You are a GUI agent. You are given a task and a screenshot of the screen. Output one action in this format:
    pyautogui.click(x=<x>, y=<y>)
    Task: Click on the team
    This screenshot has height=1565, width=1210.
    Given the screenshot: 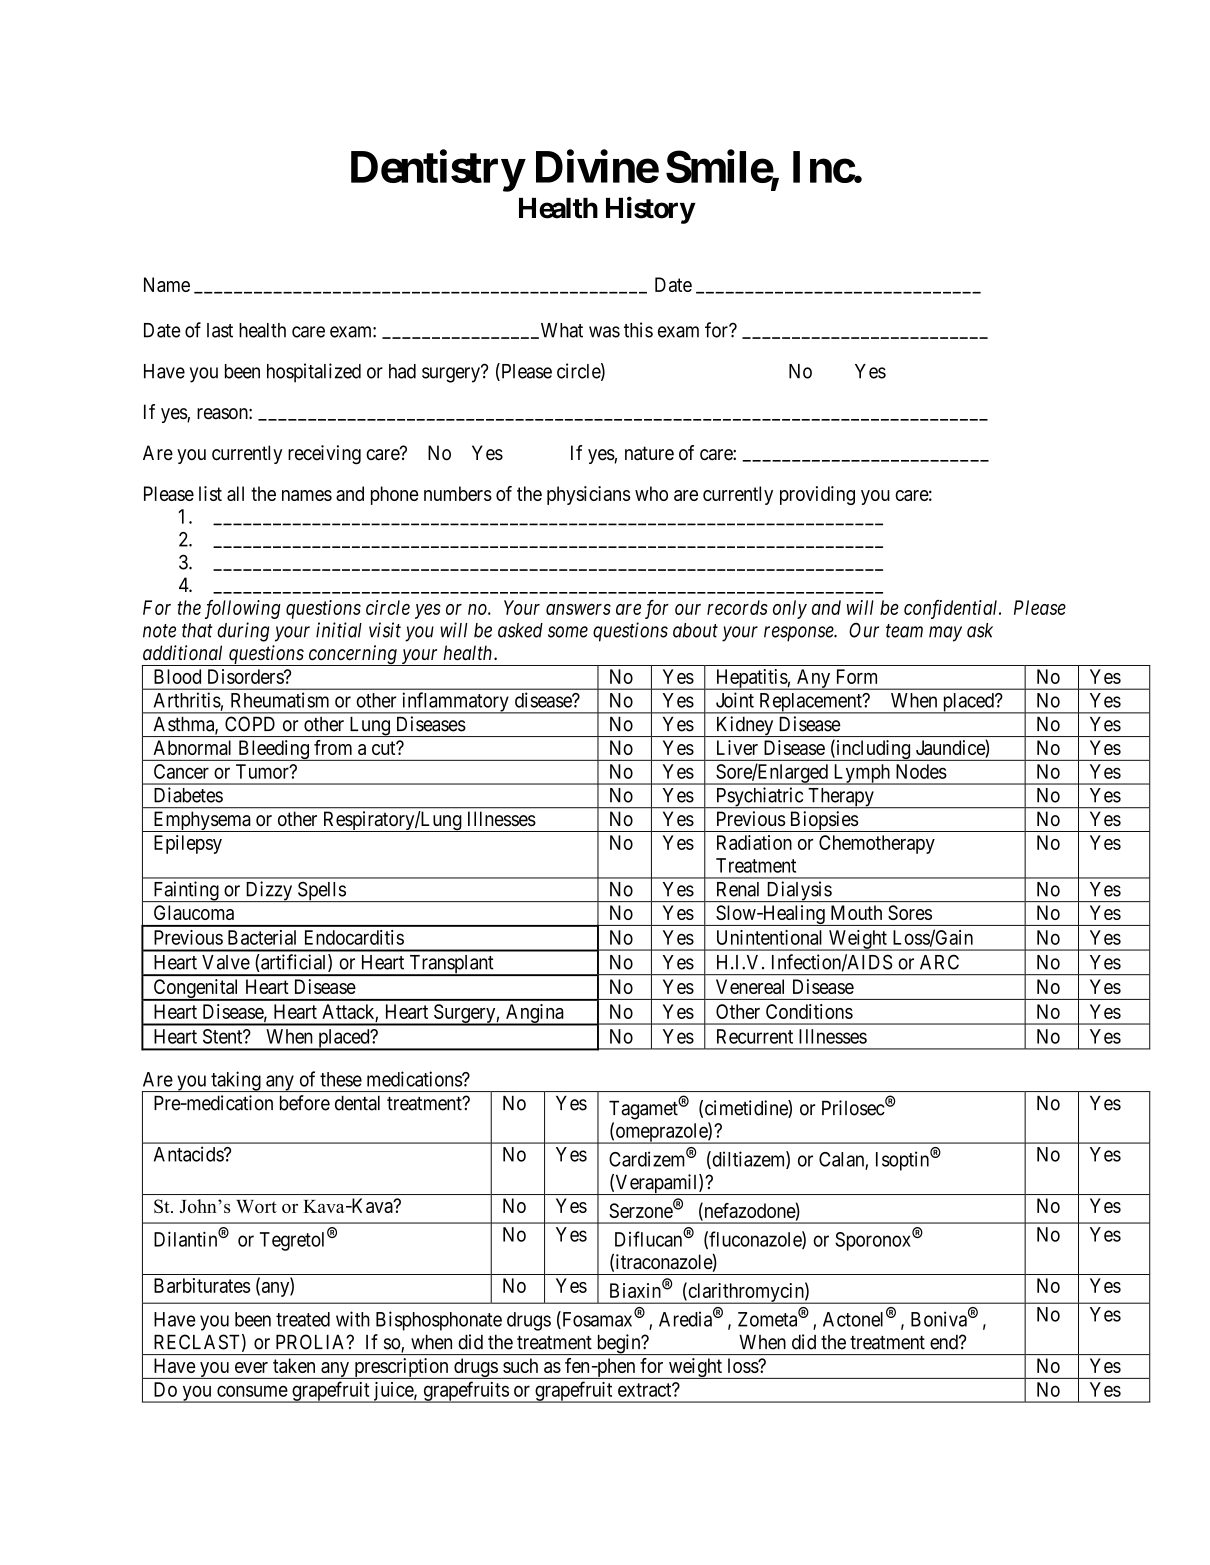 What is the action you would take?
    pyautogui.click(x=904, y=631)
